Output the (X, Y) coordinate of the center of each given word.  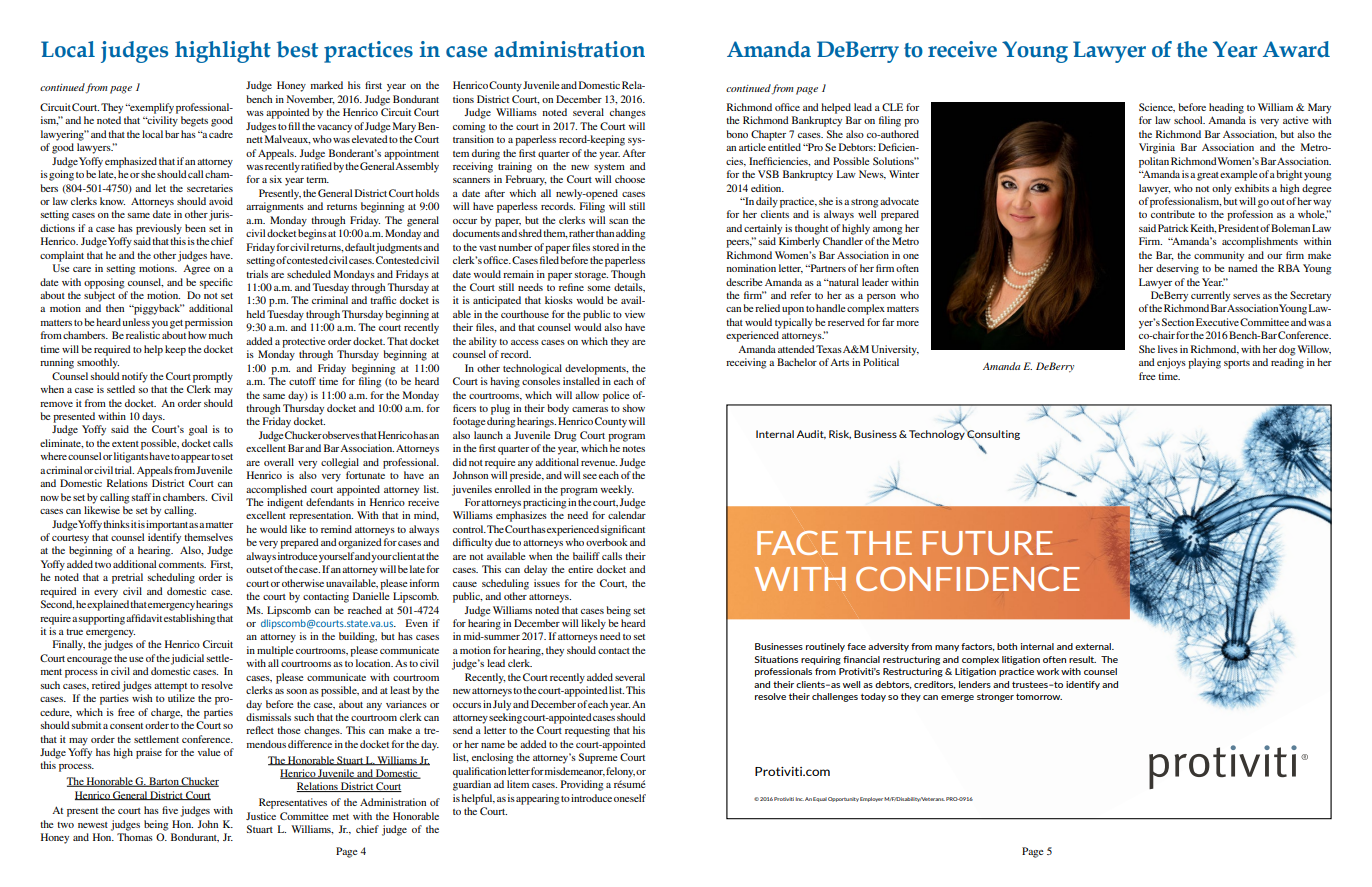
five (170, 810)
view (635, 314)
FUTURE (987, 543)
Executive (1217, 322)
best (297, 49)
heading (1226, 108)
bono (737, 134)
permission (209, 323)
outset (259, 570)
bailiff (586, 556)
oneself (630, 798)
